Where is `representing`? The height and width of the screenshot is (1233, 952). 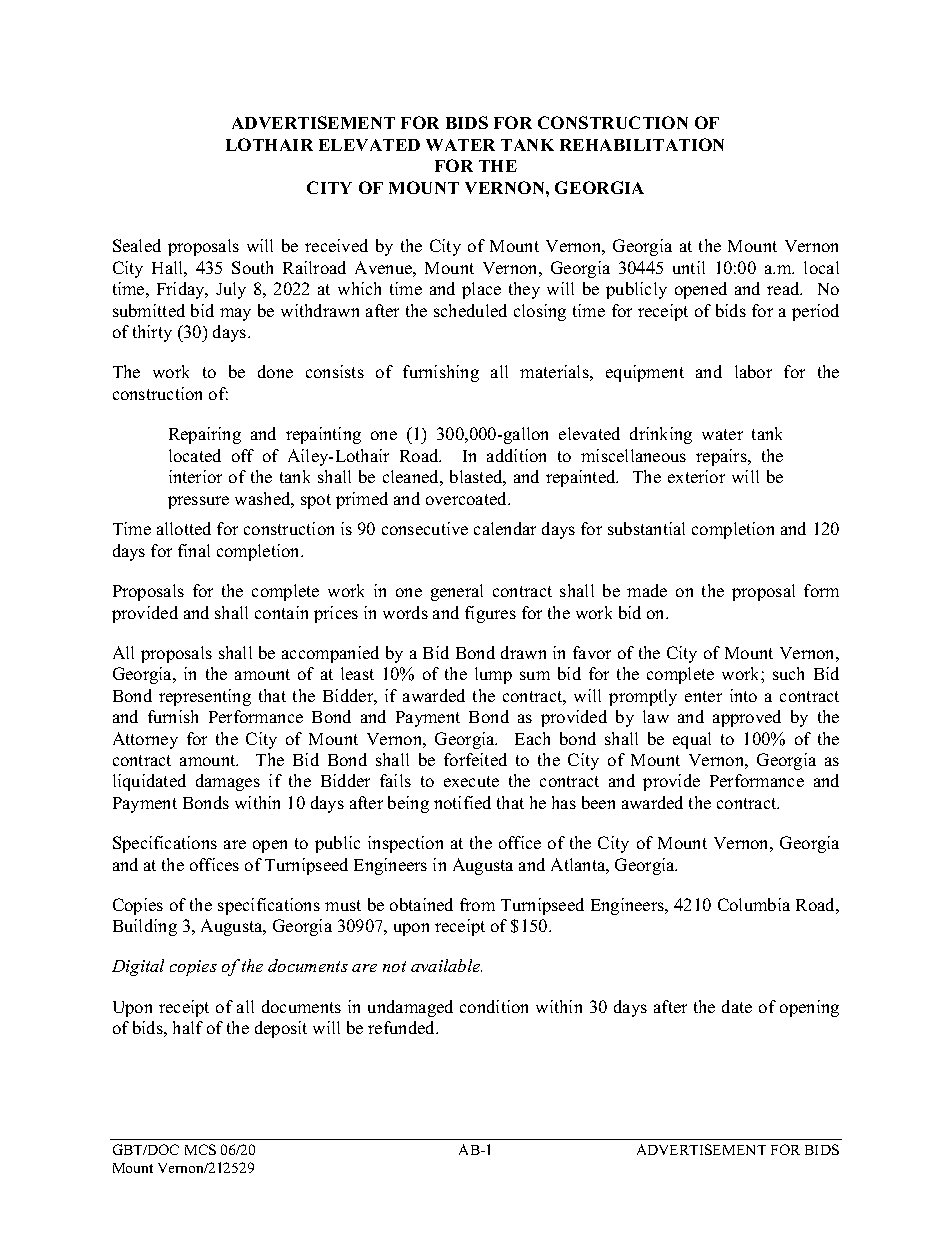 representing is located at coordinates (205, 697).
